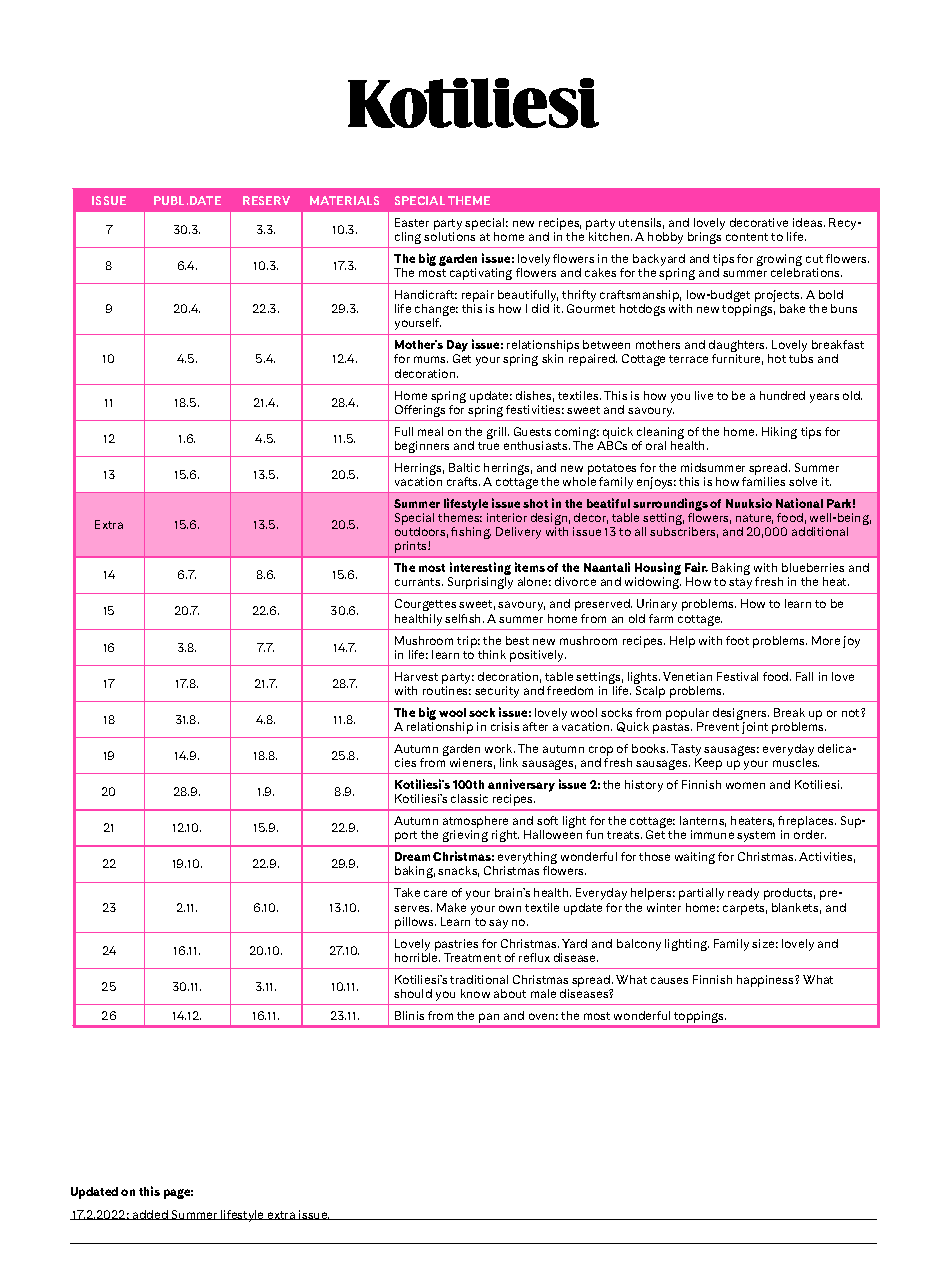  Describe the element at coordinates (747, 237) in the screenshot. I see `content` at that location.
